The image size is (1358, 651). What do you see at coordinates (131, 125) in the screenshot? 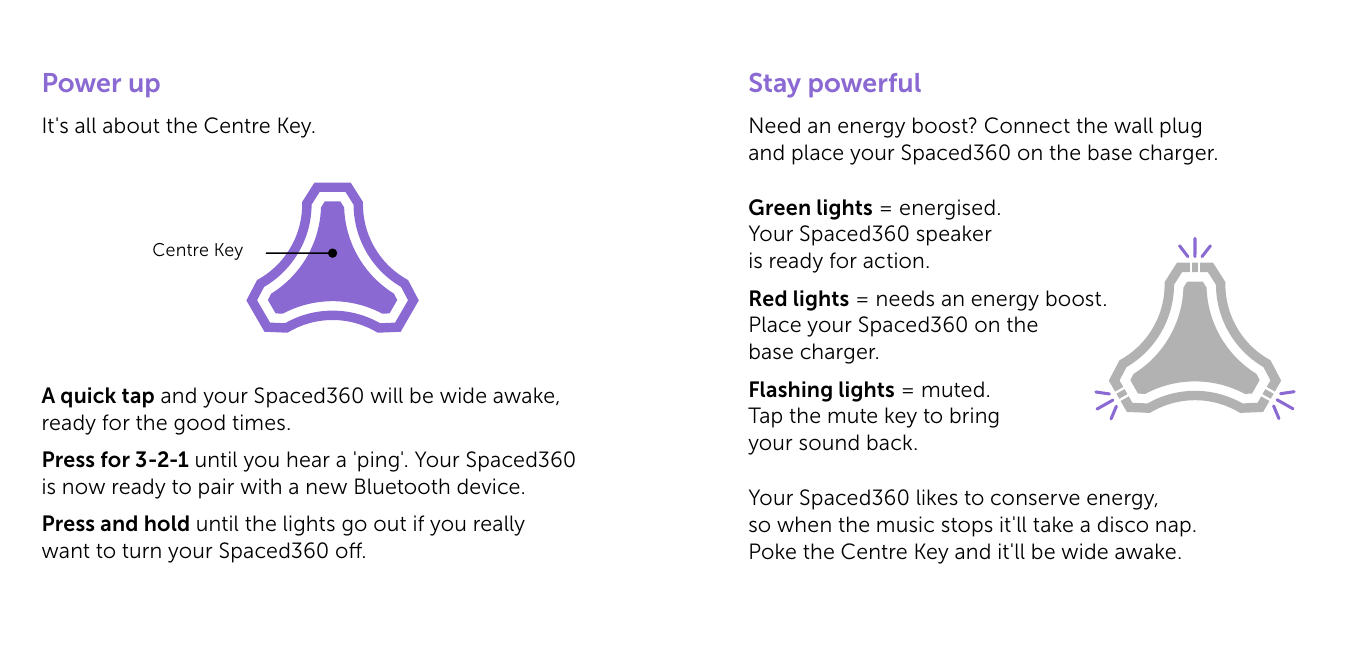
I see `about` at bounding box center [131, 125].
